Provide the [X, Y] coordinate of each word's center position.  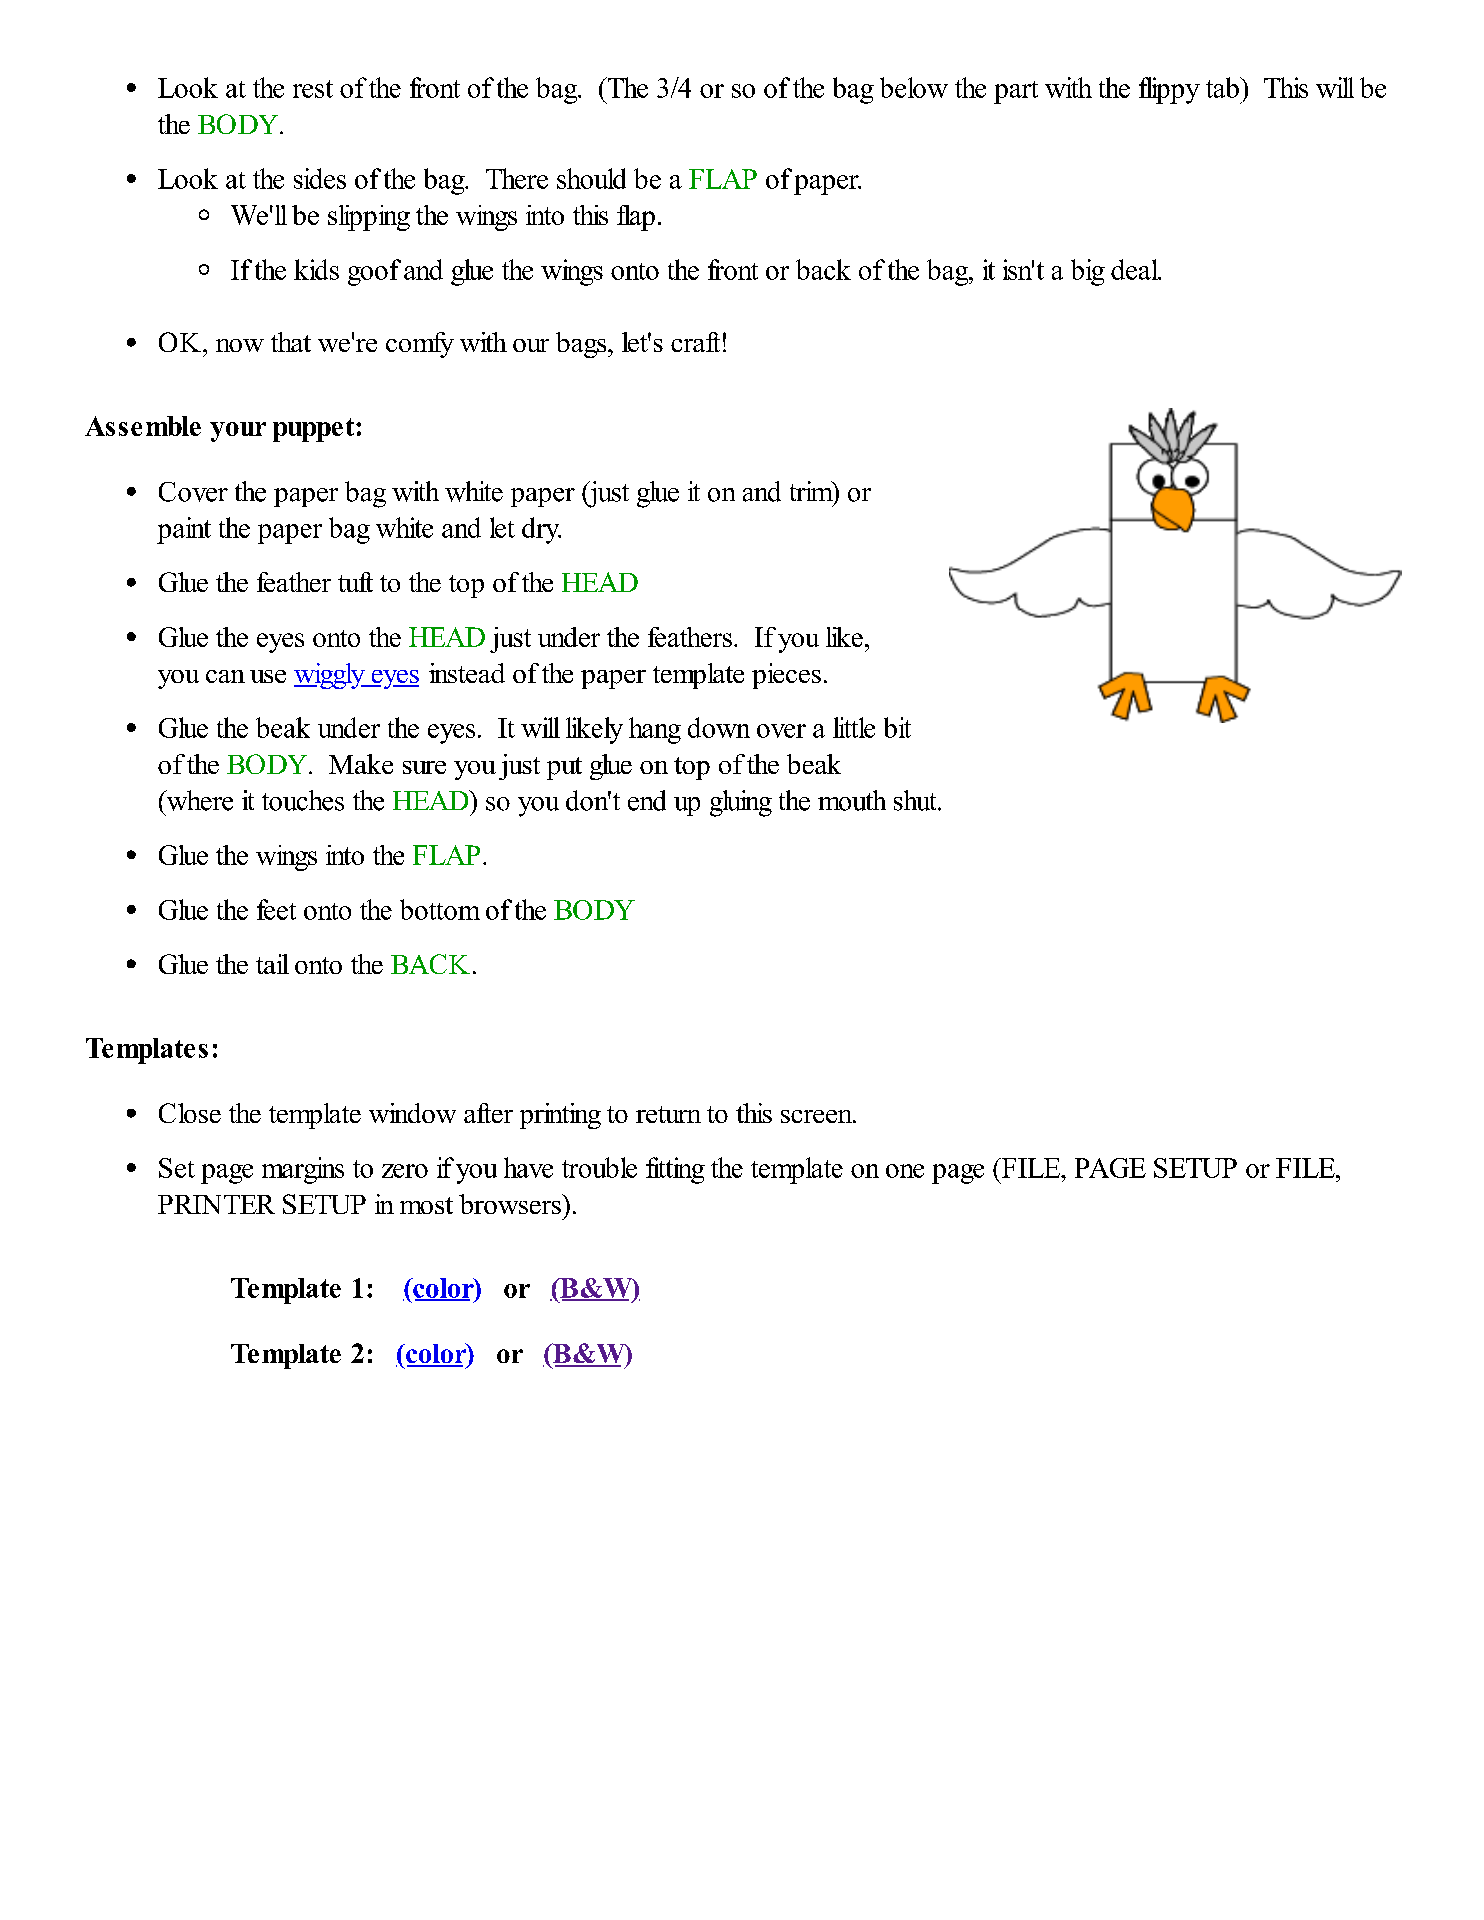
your [238, 432]
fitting [675, 1170]
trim [812, 492]
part [1016, 92]
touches [303, 800]
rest [313, 89]
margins [303, 1170]
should [591, 178]
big [1088, 272]
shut [916, 800]
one [905, 1171]
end [647, 800]
